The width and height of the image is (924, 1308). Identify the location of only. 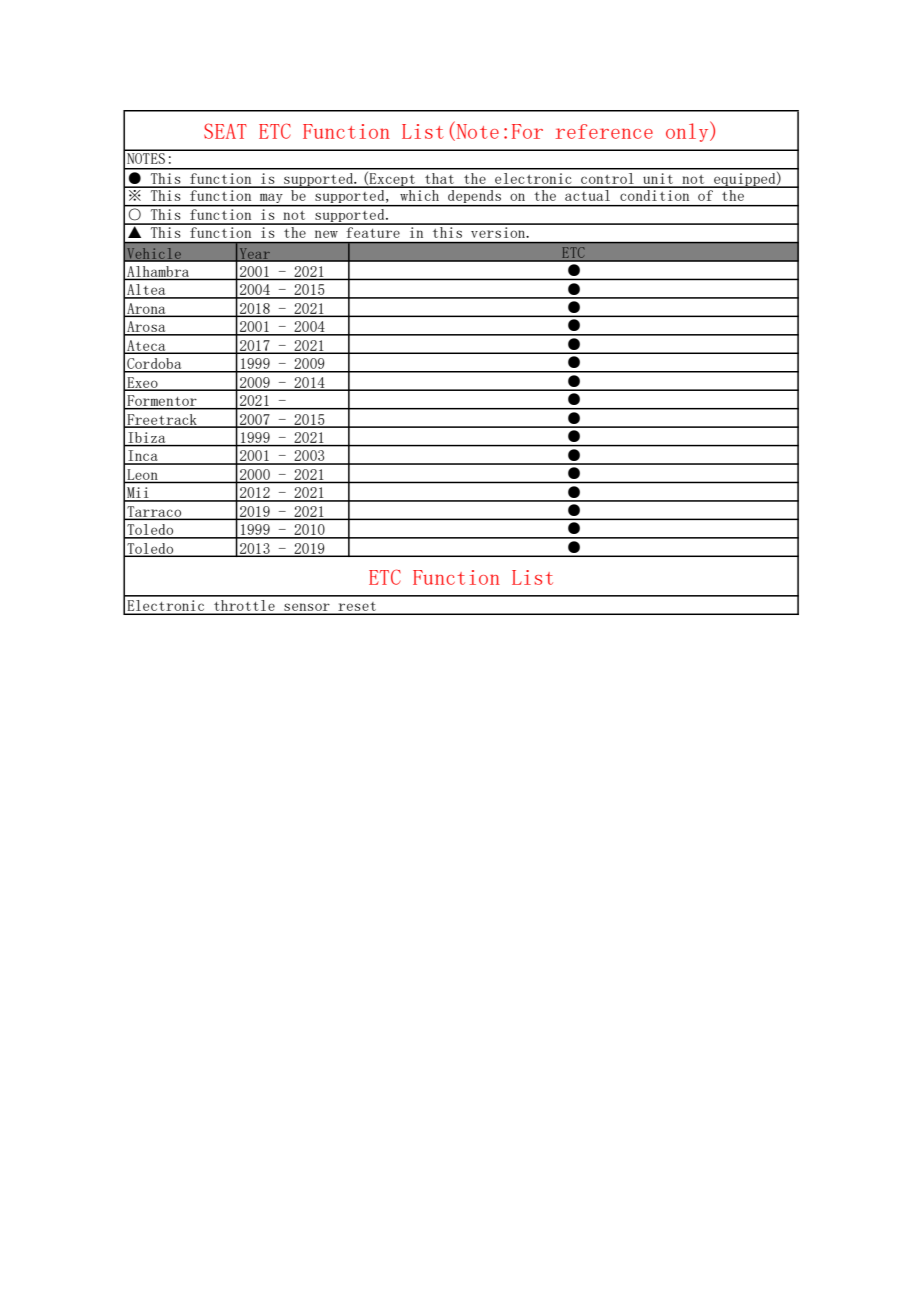
(688, 131).
